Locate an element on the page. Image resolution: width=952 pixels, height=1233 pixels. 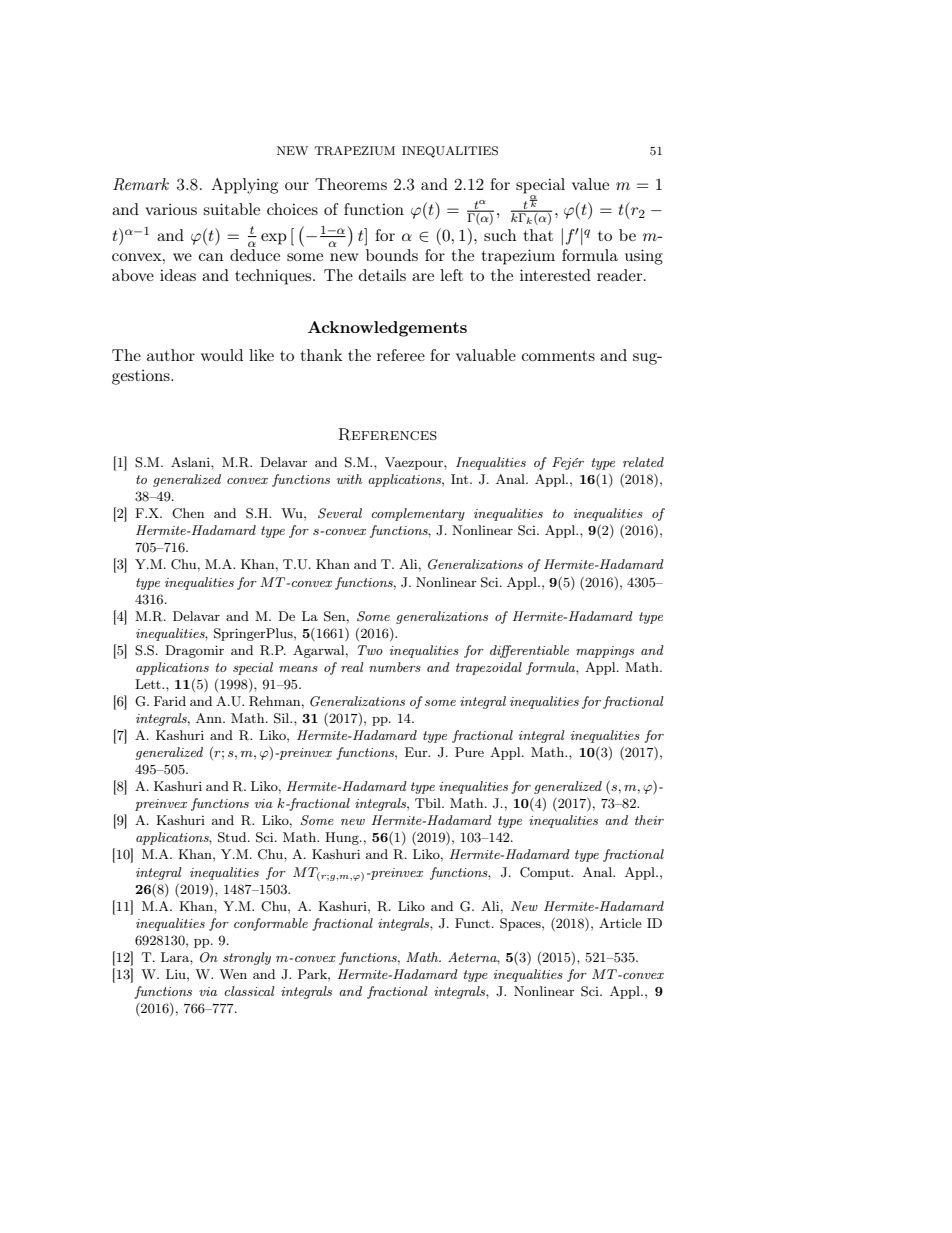
Eur is located at coordinates (417, 752).
